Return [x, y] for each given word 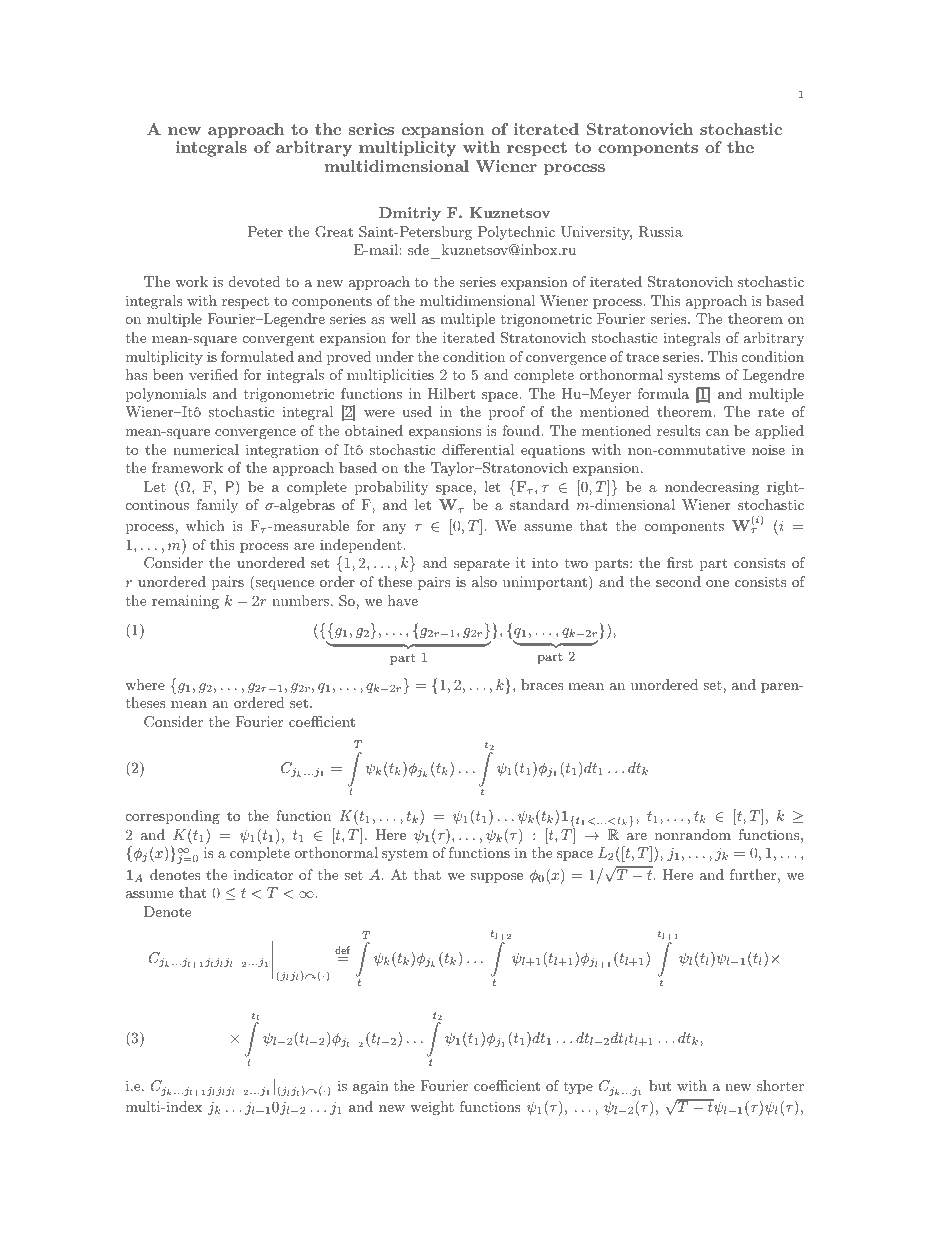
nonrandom [693, 834]
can [717, 432]
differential [478, 449]
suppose [496, 878]
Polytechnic [516, 233]
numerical [206, 449]
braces [542, 684]
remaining [185, 602]
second [678, 581]
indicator [263, 874]
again [371, 1087]
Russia [660, 232]
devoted [255, 281]
